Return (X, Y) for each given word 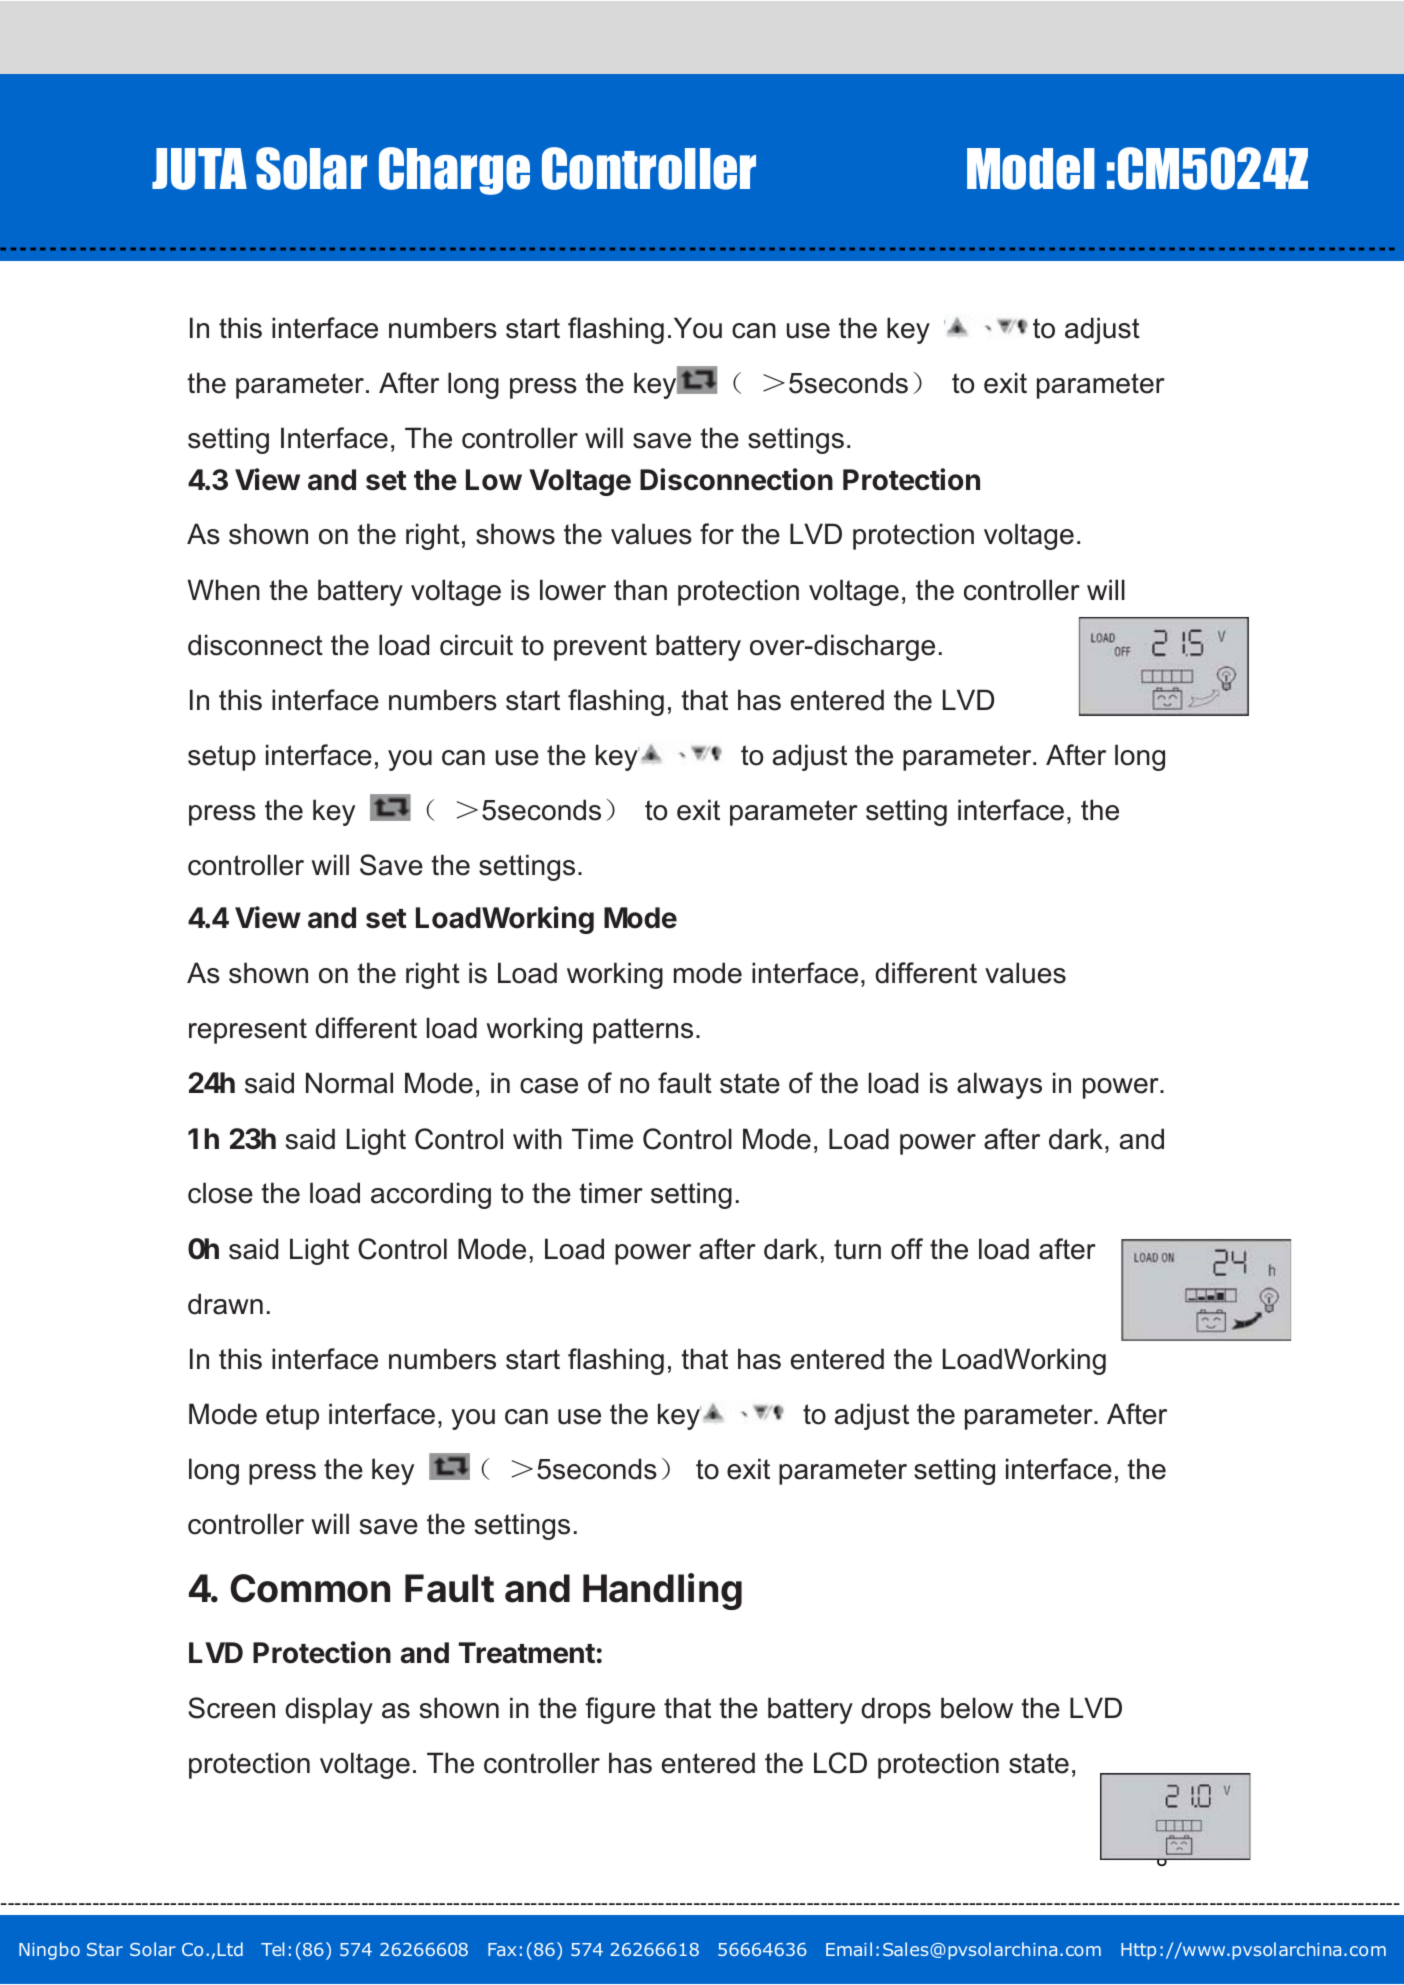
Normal (349, 1083)
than (640, 590)
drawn (225, 1304)
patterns (643, 1031)
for (717, 534)
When (224, 590)
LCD (840, 1763)
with (537, 1138)
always (999, 1085)
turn (857, 1249)
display (329, 1710)
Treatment (527, 1653)
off (907, 1249)
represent (248, 1031)
